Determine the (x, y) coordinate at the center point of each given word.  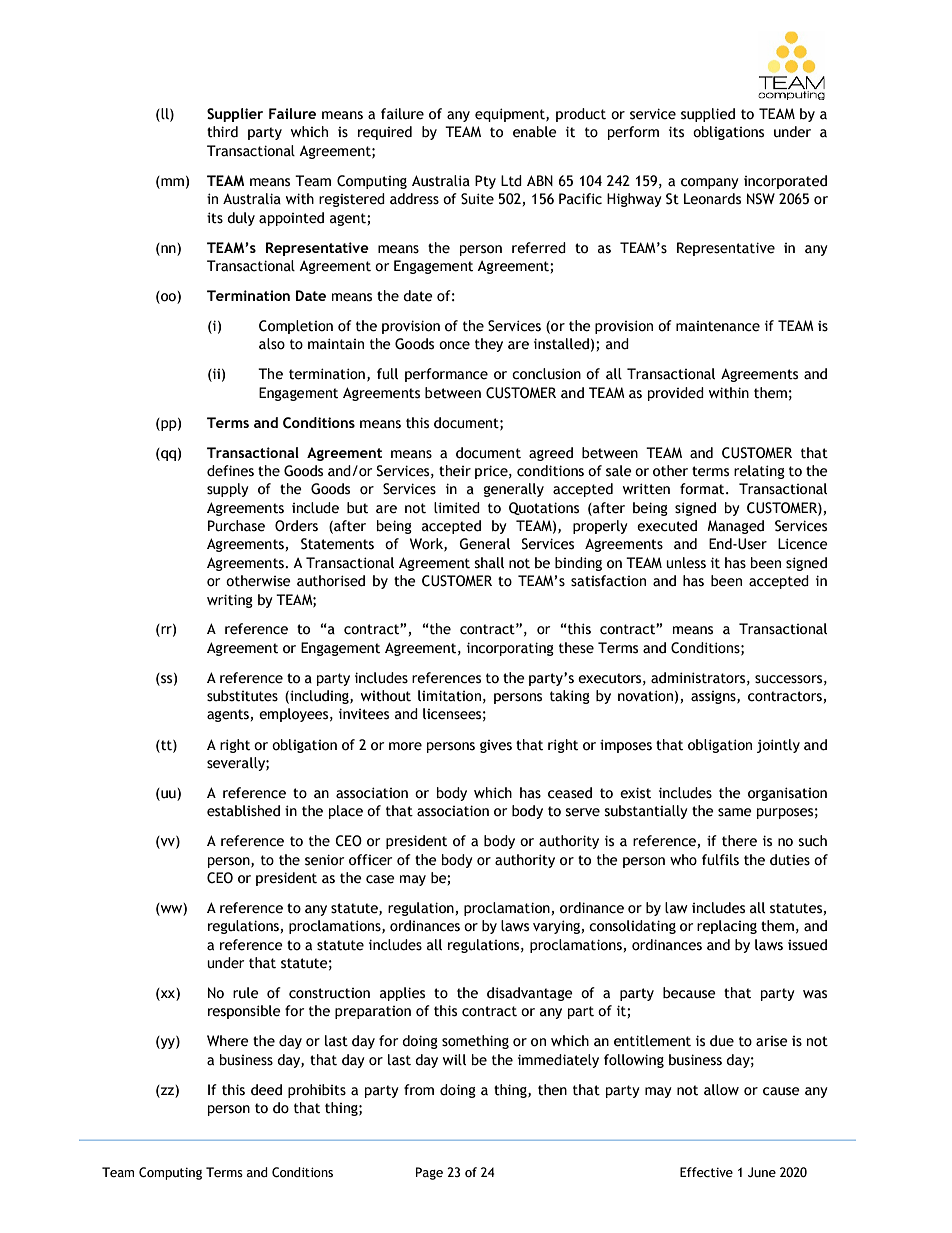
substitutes (242, 696)
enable (535, 132)
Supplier (235, 115)
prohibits (317, 1091)
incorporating (510, 649)
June (762, 1172)
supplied (708, 115)
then (552, 1090)
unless (686, 563)
